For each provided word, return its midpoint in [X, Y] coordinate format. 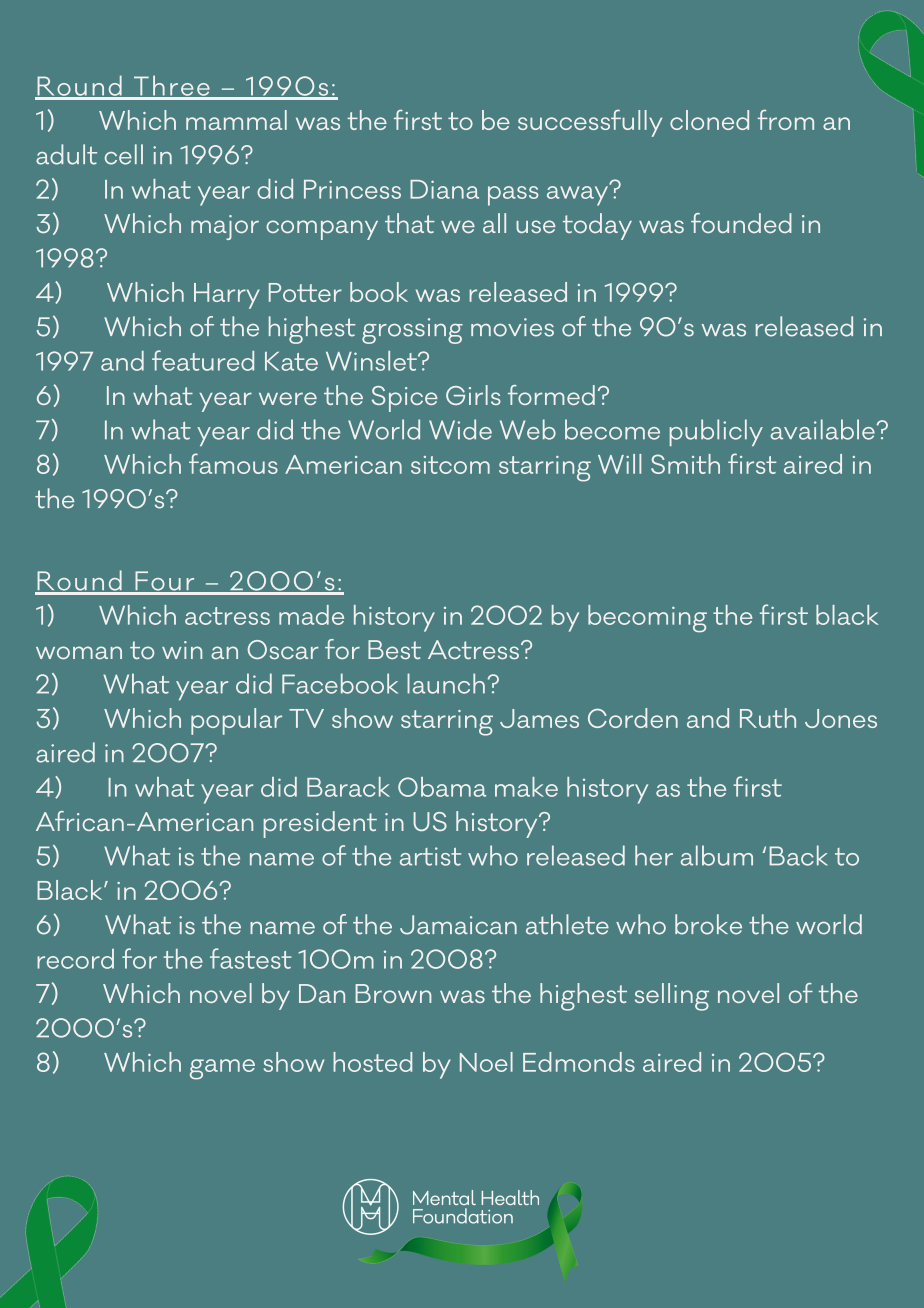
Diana [444, 189]
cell [124, 154]
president [320, 824]
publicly [716, 432]
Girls [473, 395]
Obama [442, 787]
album [717, 855]
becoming [647, 619]
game [222, 1069]
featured [203, 360]
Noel [486, 1062]
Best [394, 650]
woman [79, 652]
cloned [709, 120]
